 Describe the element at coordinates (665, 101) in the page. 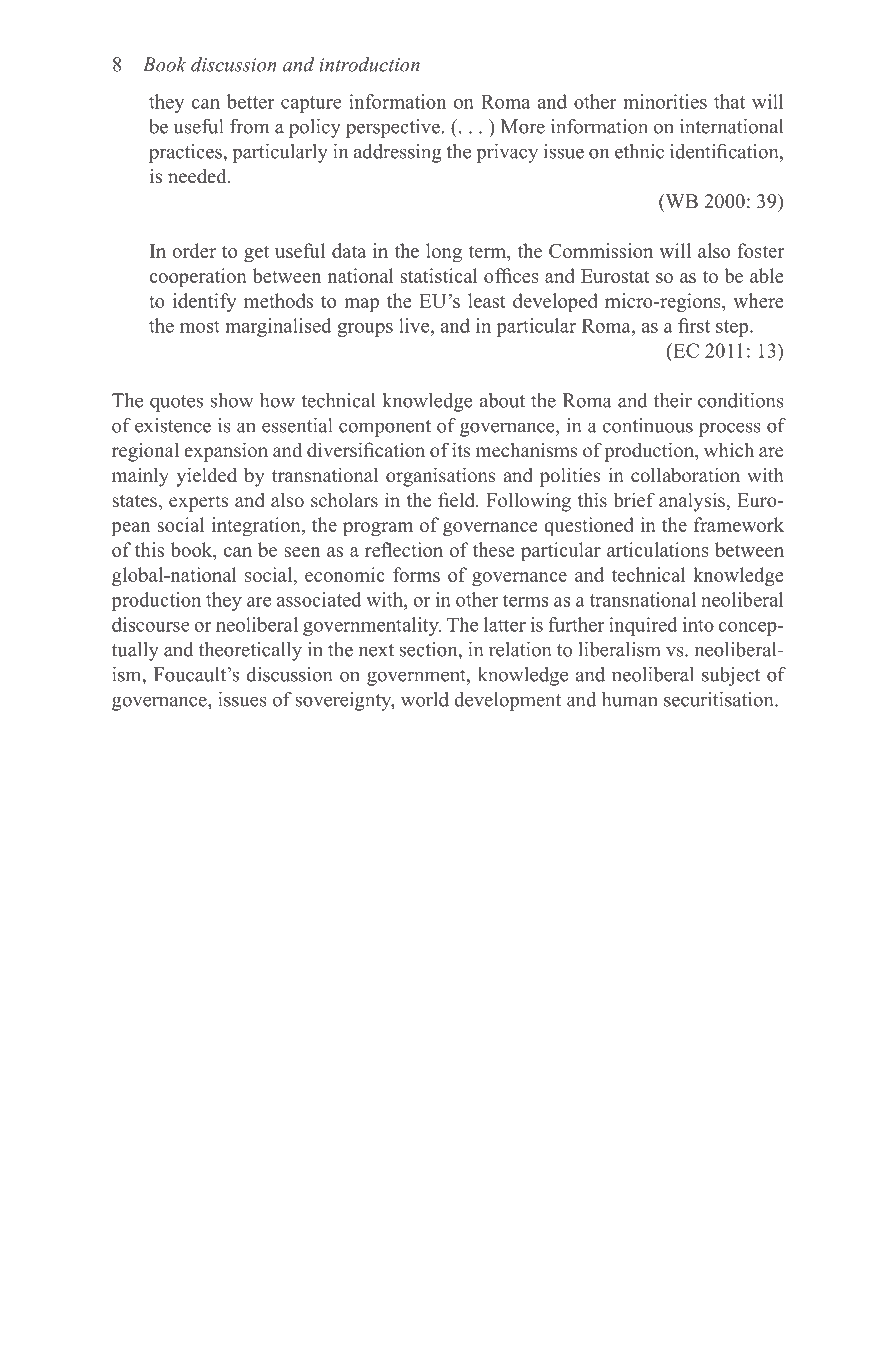

I see `minorities` at that location.
